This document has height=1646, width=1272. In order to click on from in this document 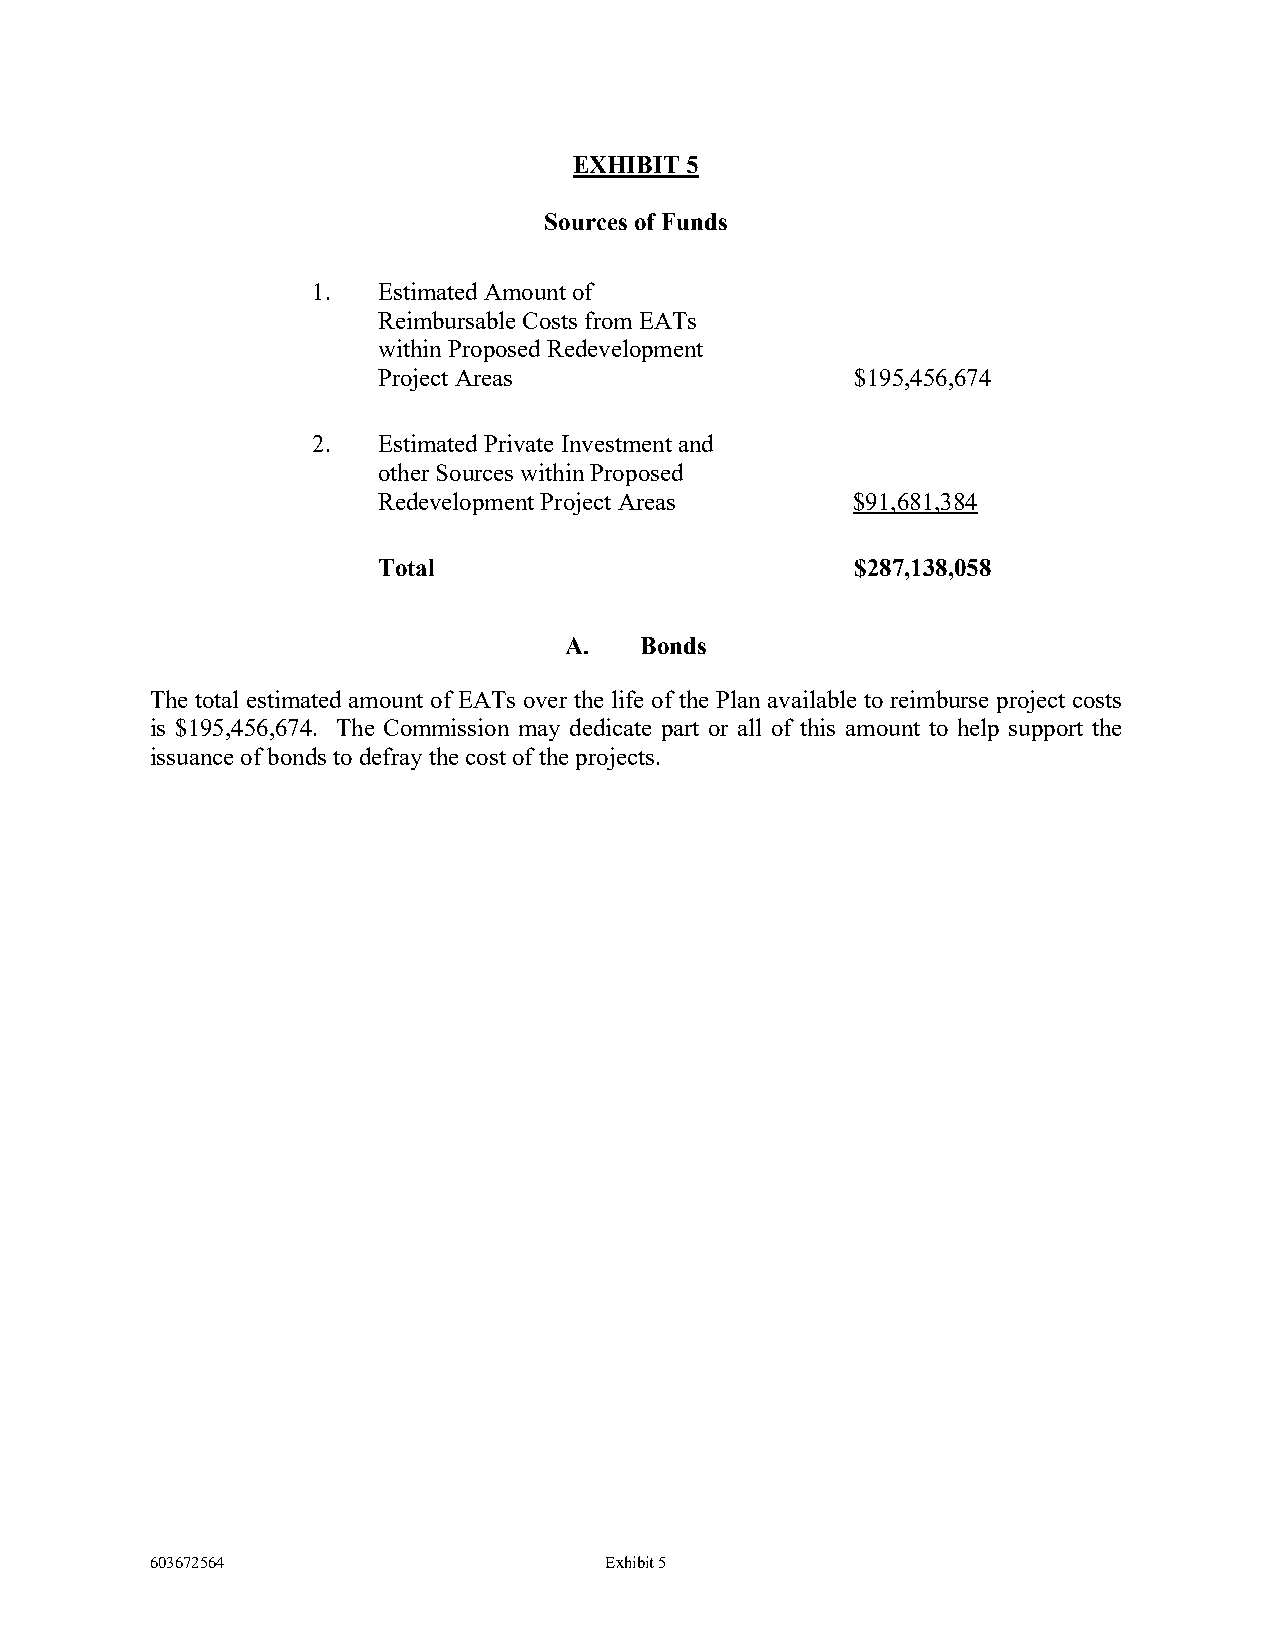, I will do `click(608, 320)`.
